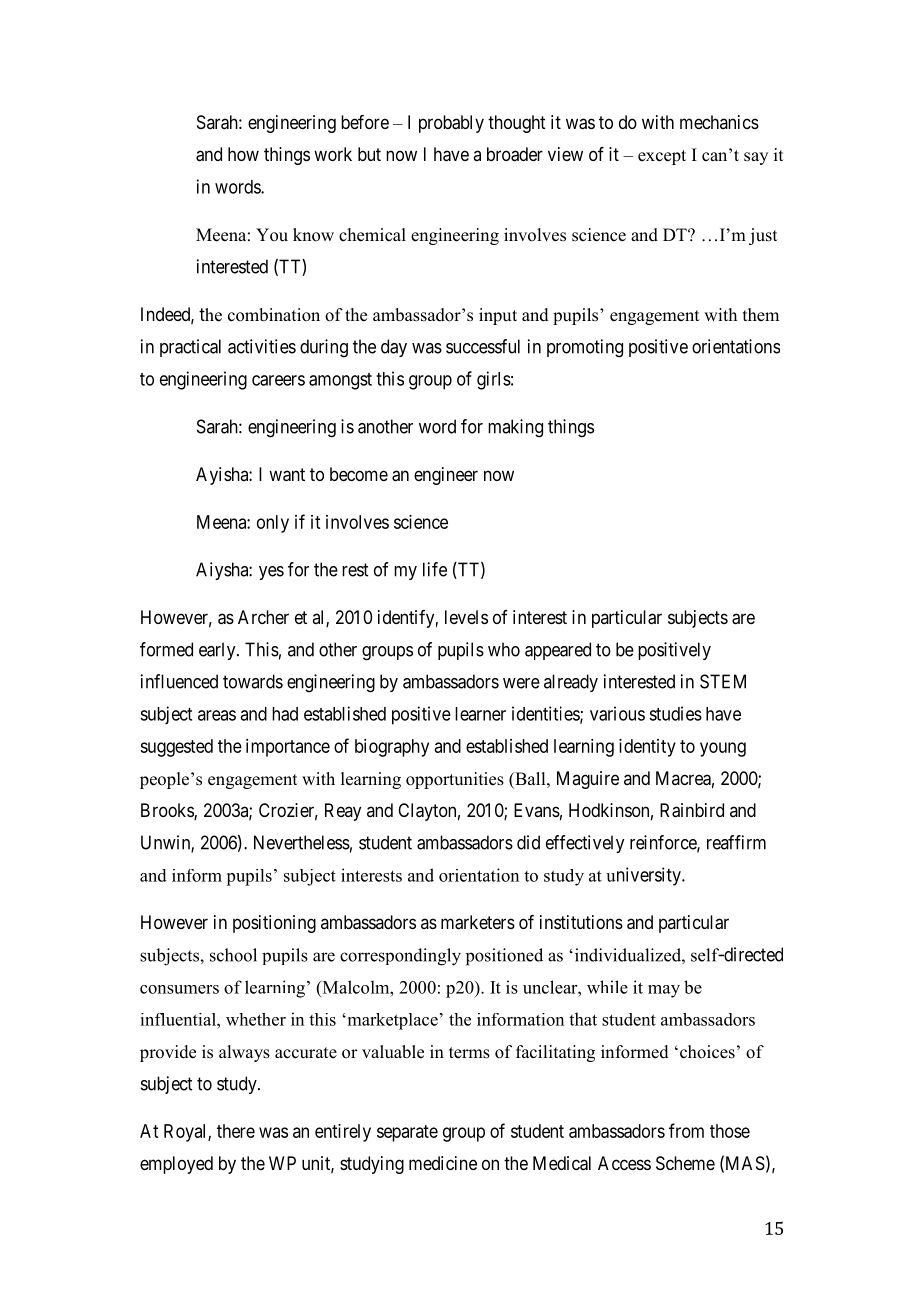  Describe the element at coordinates (273, 524) in the screenshot. I see `only` at that location.
